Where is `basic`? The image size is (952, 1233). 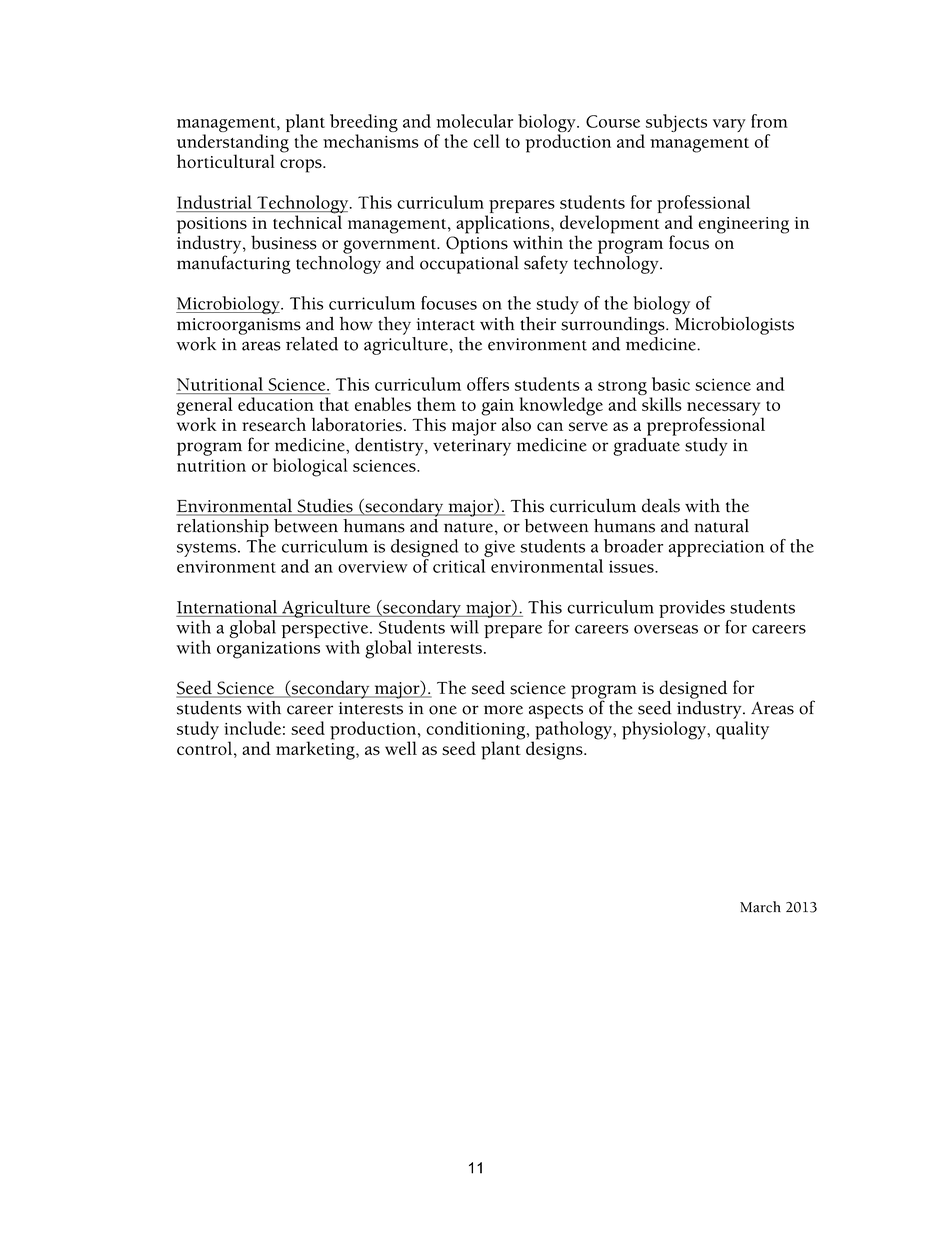 basic is located at coordinates (671, 384).
